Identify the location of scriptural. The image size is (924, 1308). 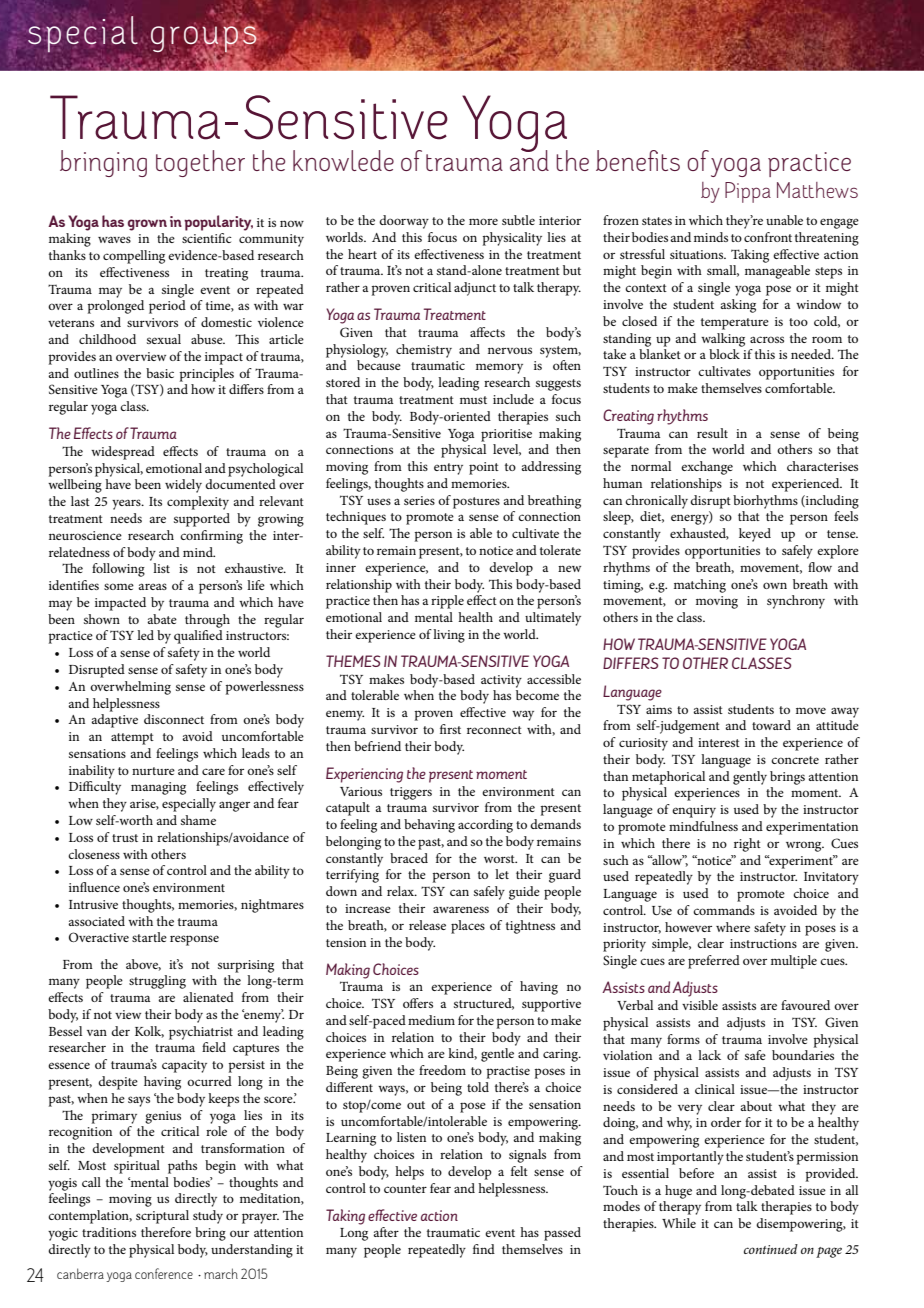
(162, 1217).
